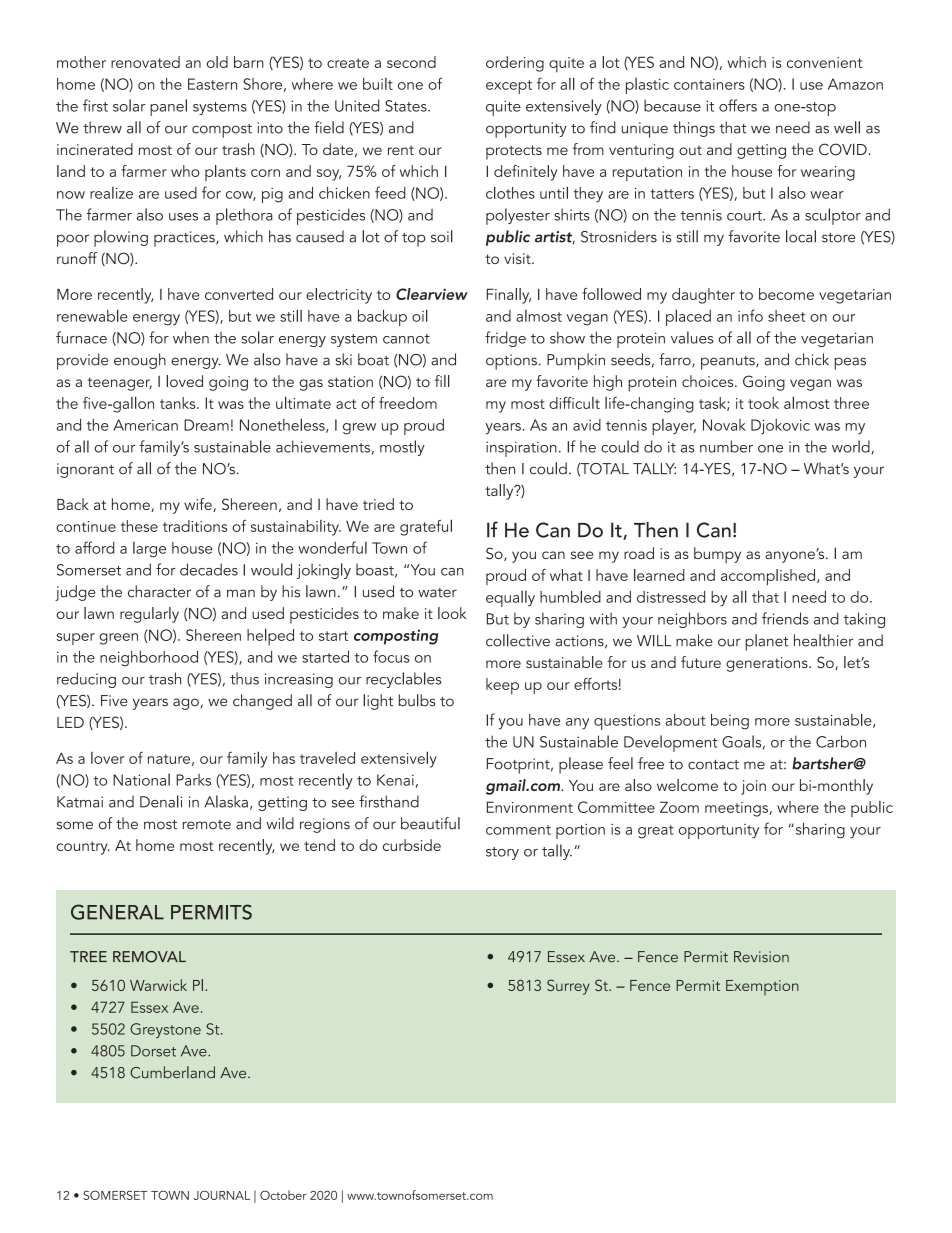 This image has height=1233, width=952. I want to click on GENERAL, so click(117, 912).
